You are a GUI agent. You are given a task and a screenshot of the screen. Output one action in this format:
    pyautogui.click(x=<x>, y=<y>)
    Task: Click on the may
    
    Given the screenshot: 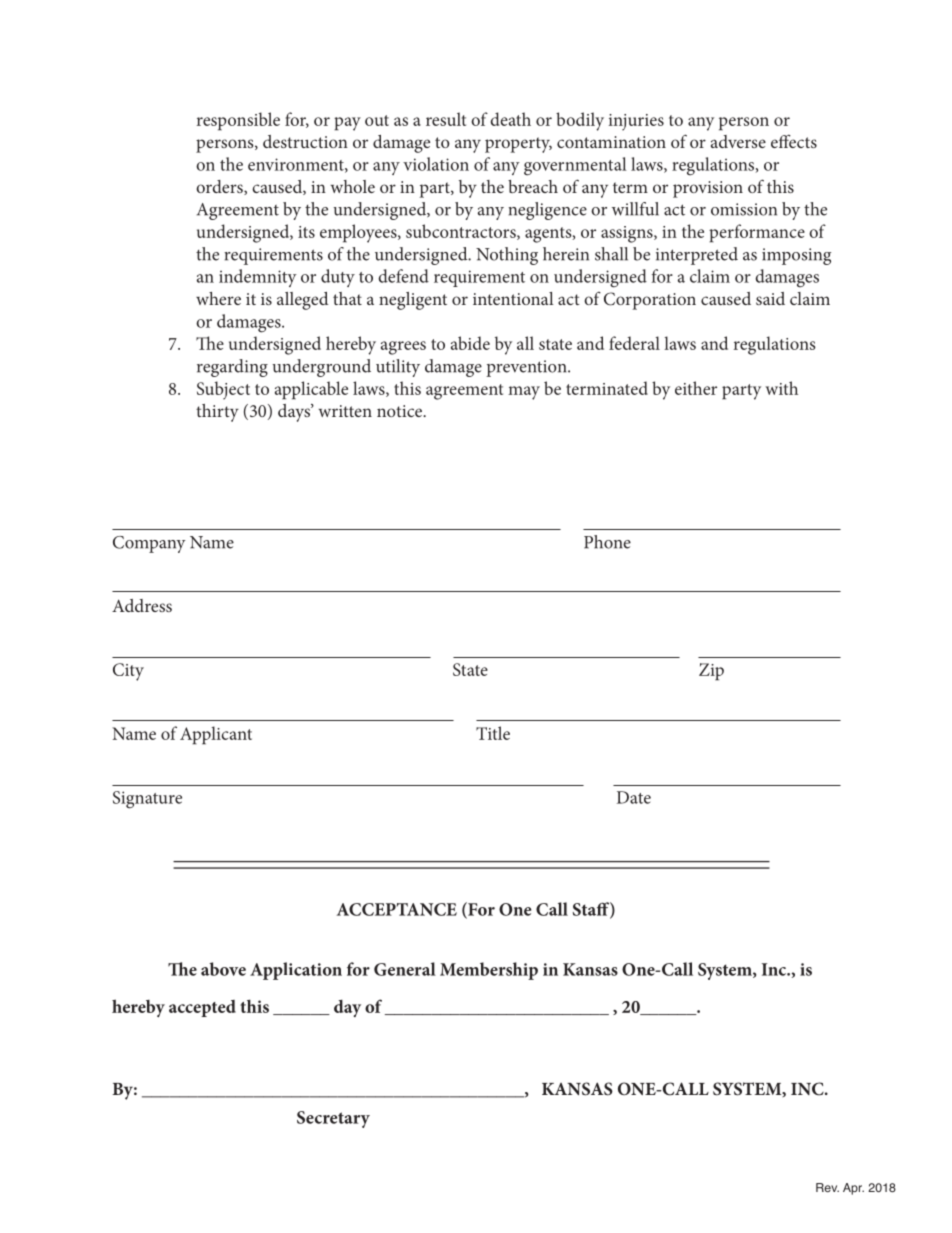 What is the action you would take?
    pyautogui.click(x=524, y=393)
